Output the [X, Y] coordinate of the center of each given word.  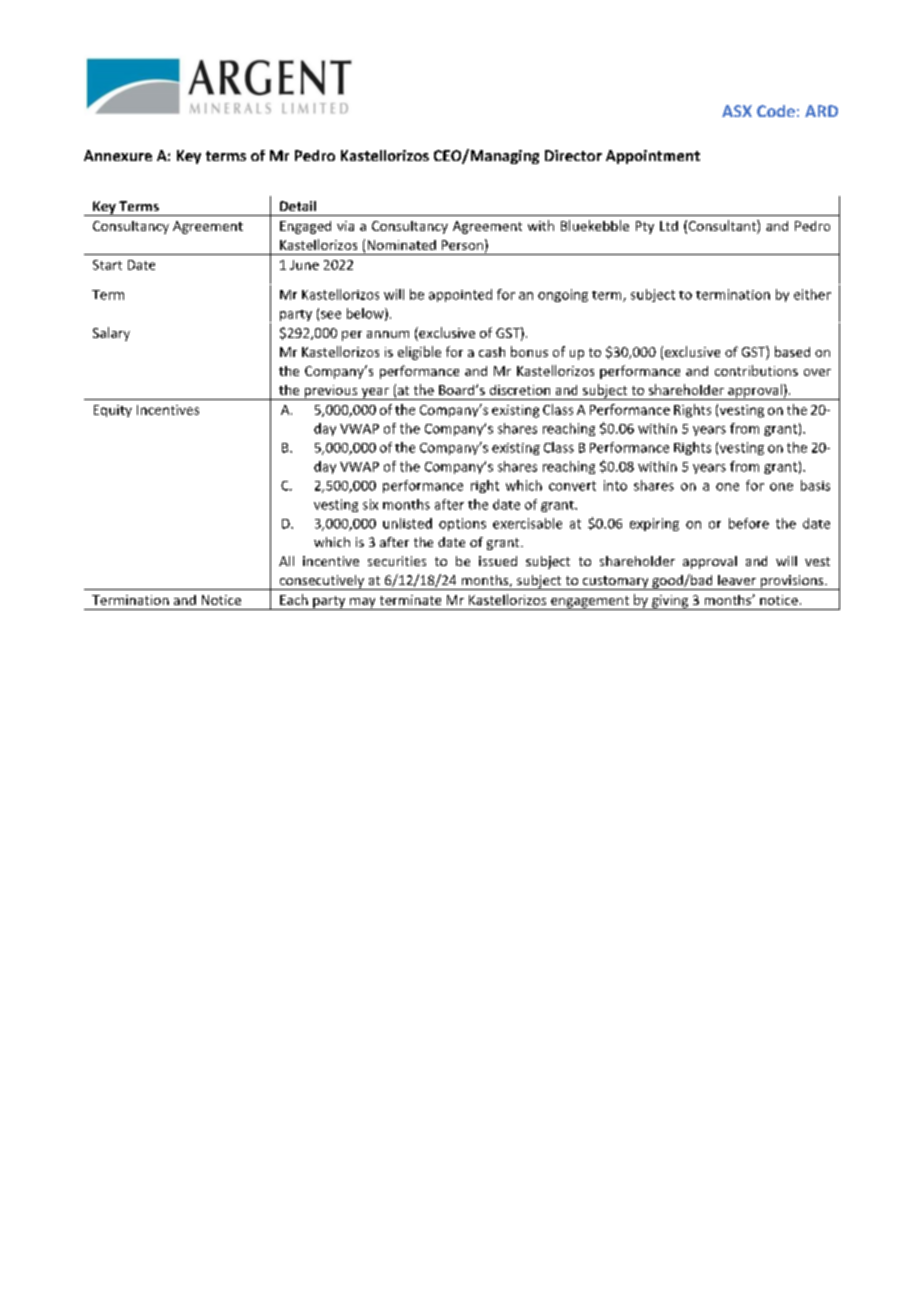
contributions [756, 370]
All [286, 561]
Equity [113, 411]
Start [107, 265]
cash [492, 352]
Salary [111, 334]
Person [462, 245]
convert [572, 486]
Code [776, 111]
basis [815, 485]
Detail [298, 206]
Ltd [669, 226]
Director [573, 155]
